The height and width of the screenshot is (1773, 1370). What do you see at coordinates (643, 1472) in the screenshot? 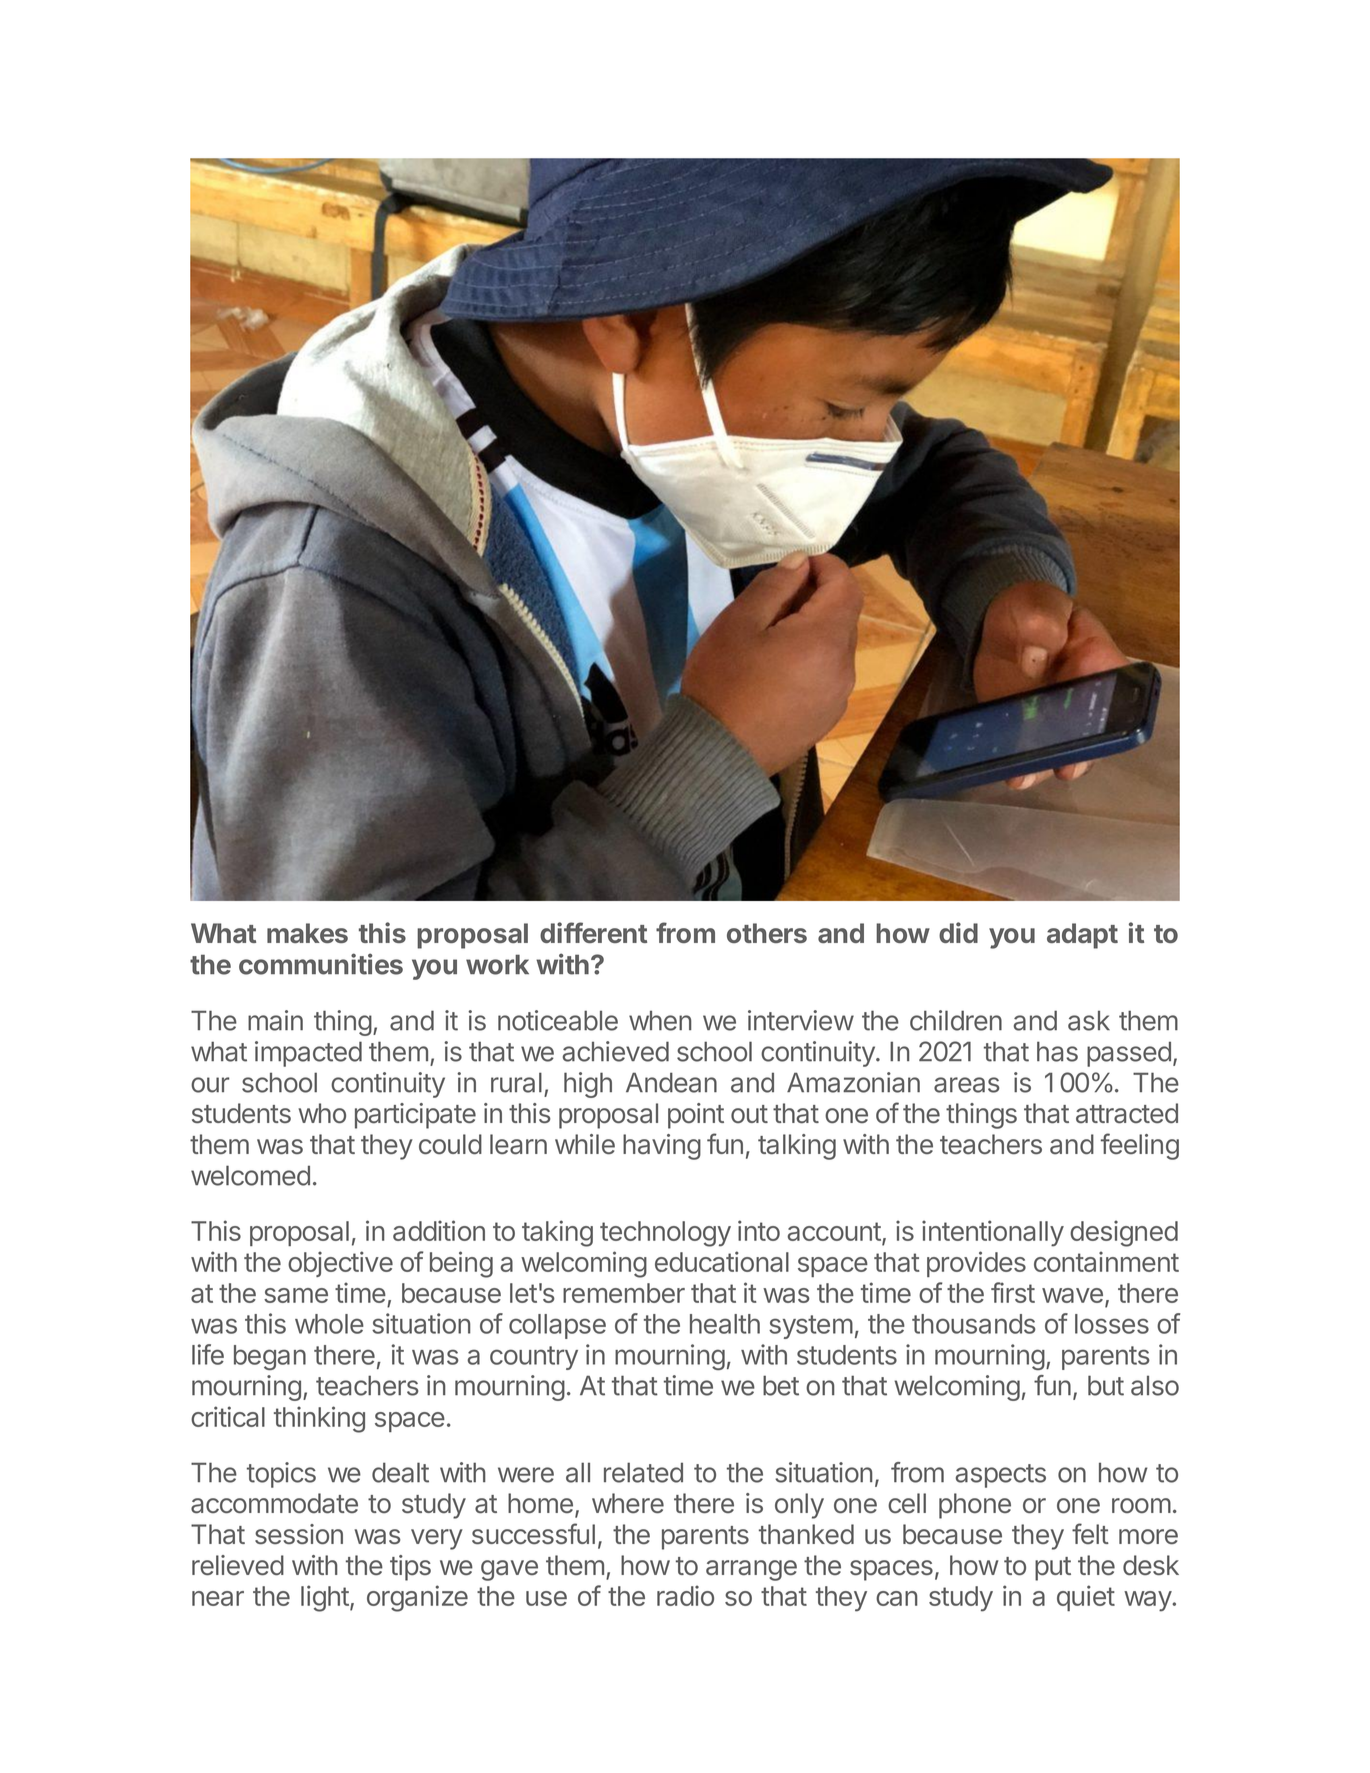
I see `related` at bounding box center [643, 1472].
